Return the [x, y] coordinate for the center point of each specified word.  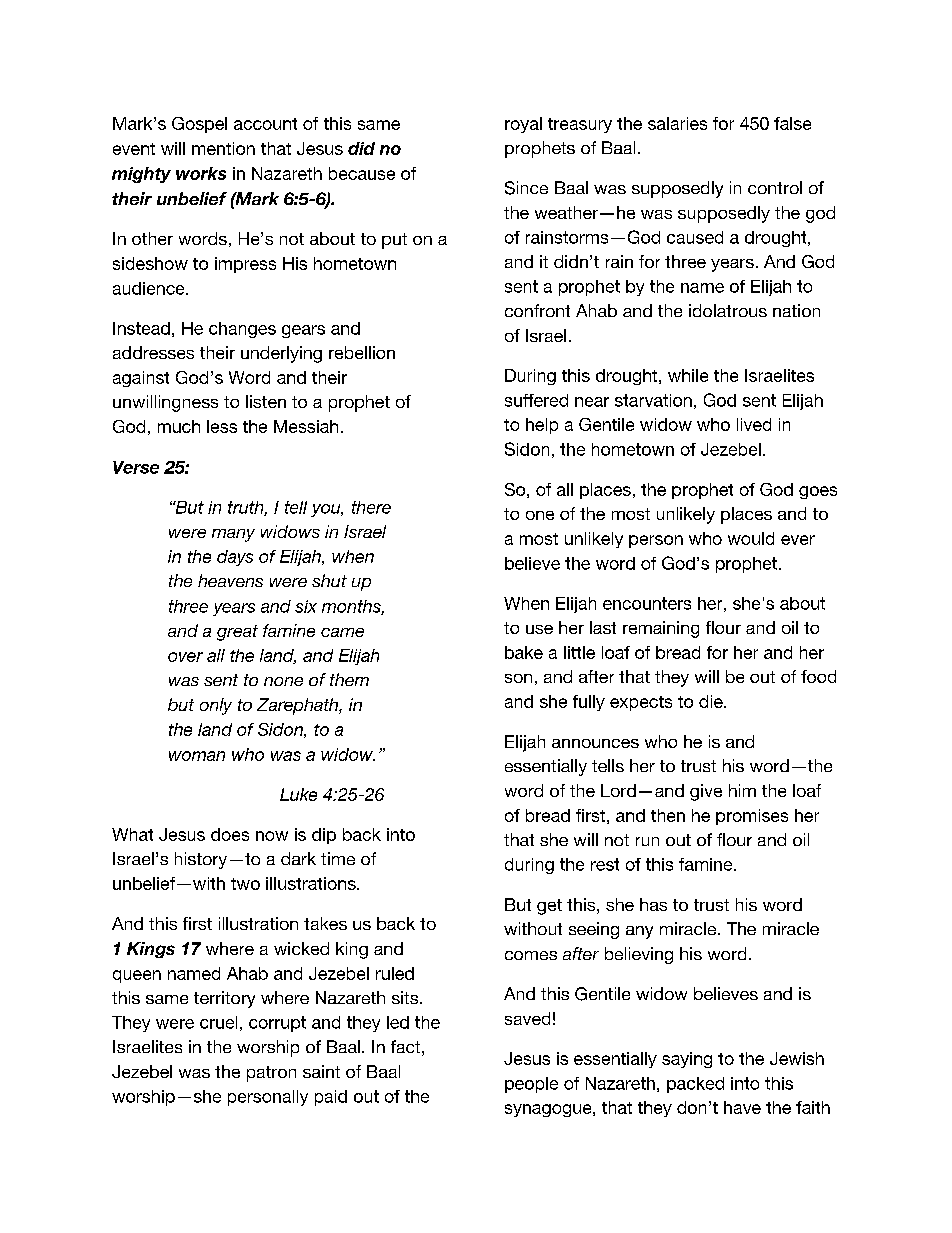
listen [266, 401]
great [237, 633]
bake [524, 652]
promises [752, 817]
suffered [536, 400]
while [688, 375]
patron [271, 1074]
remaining [661, 629]
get [549, 907]
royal [523, 125]
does [230, 834]
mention [223, 148]
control [775, 187]
